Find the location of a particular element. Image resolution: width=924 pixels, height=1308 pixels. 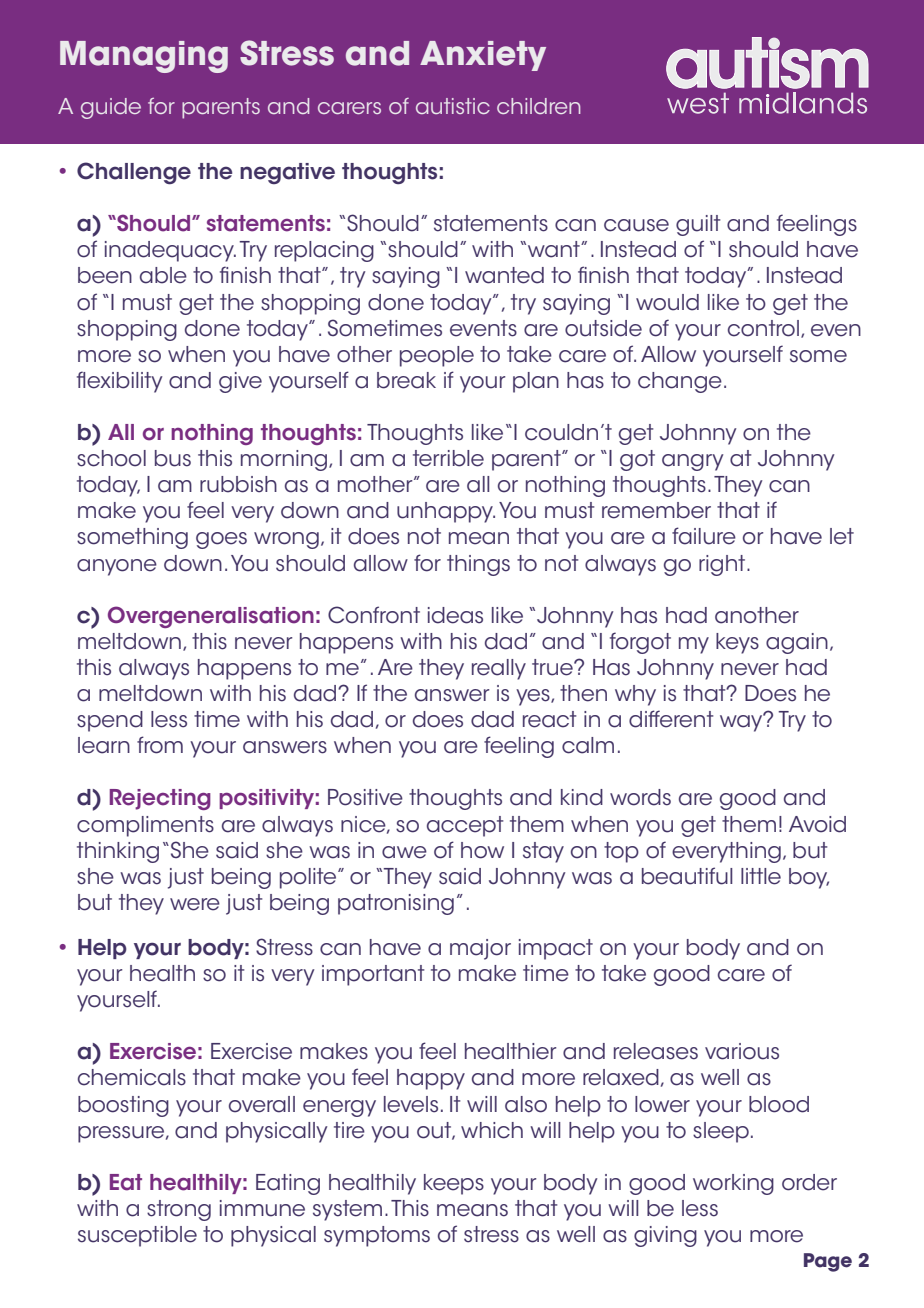

really is located at coordinates (499, 669).
